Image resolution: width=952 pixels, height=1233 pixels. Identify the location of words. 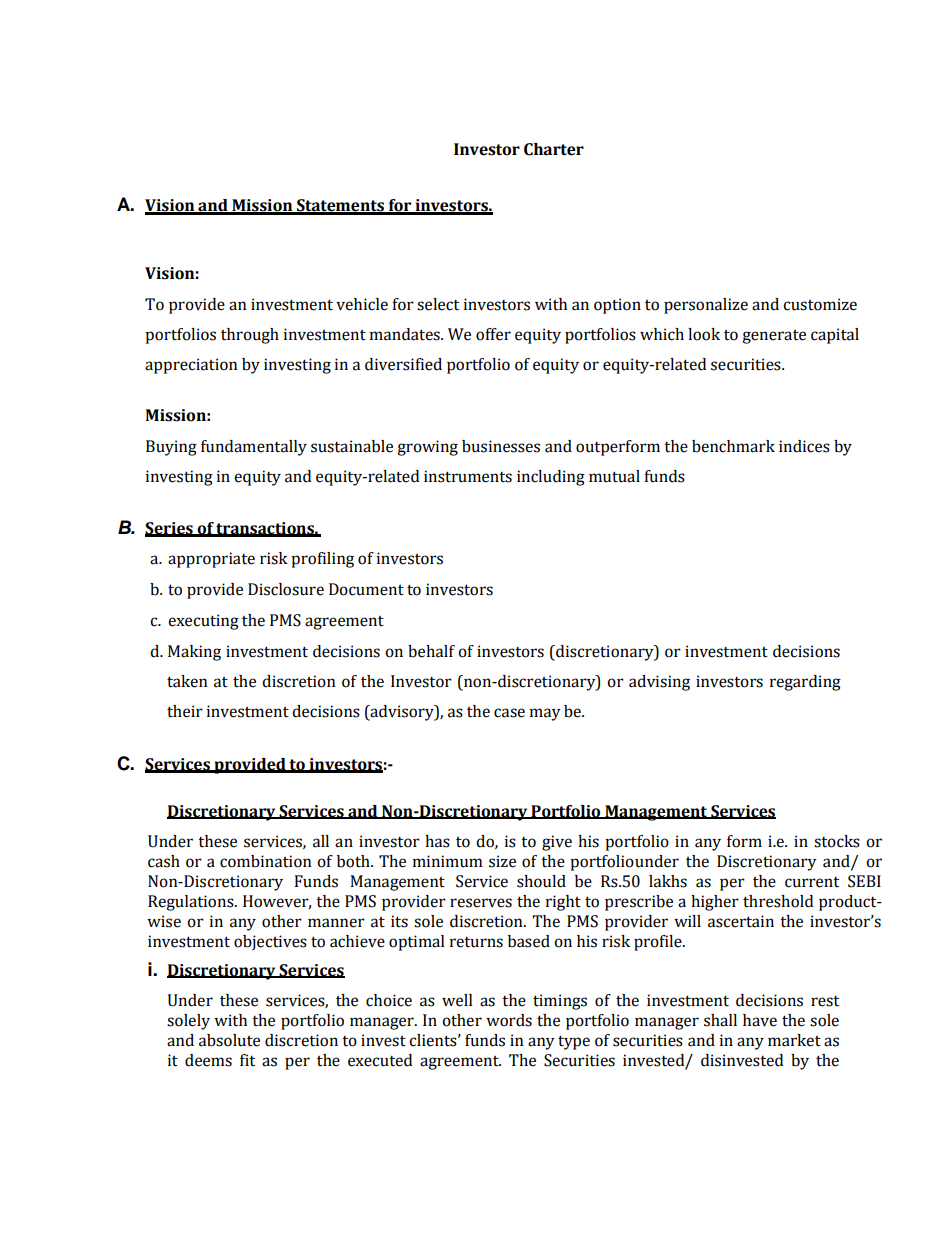
(509, 1020).
